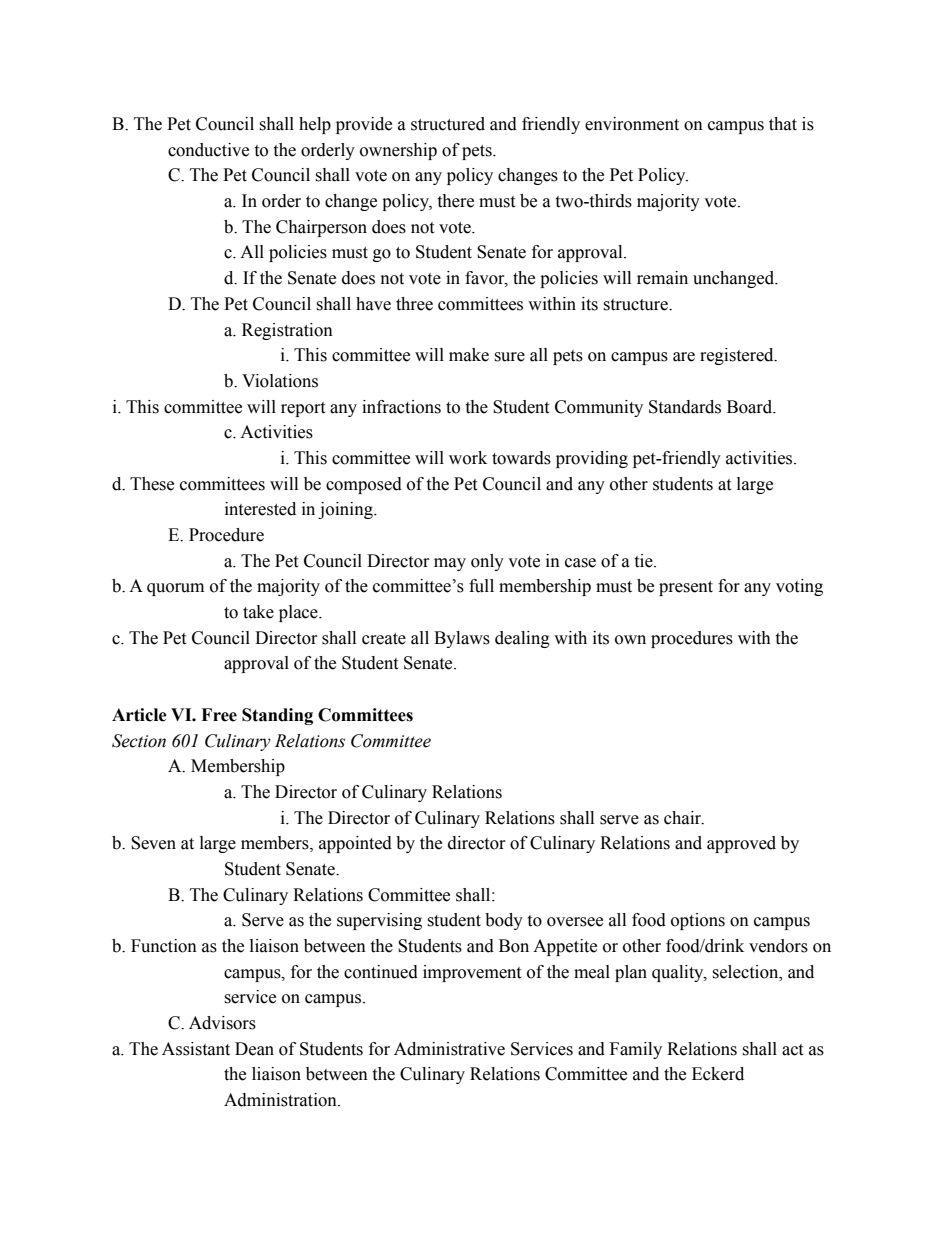 This page has width=952, height=1233. Describe the element at coordinates (686, 588) in the page. I see `present` at that location.
